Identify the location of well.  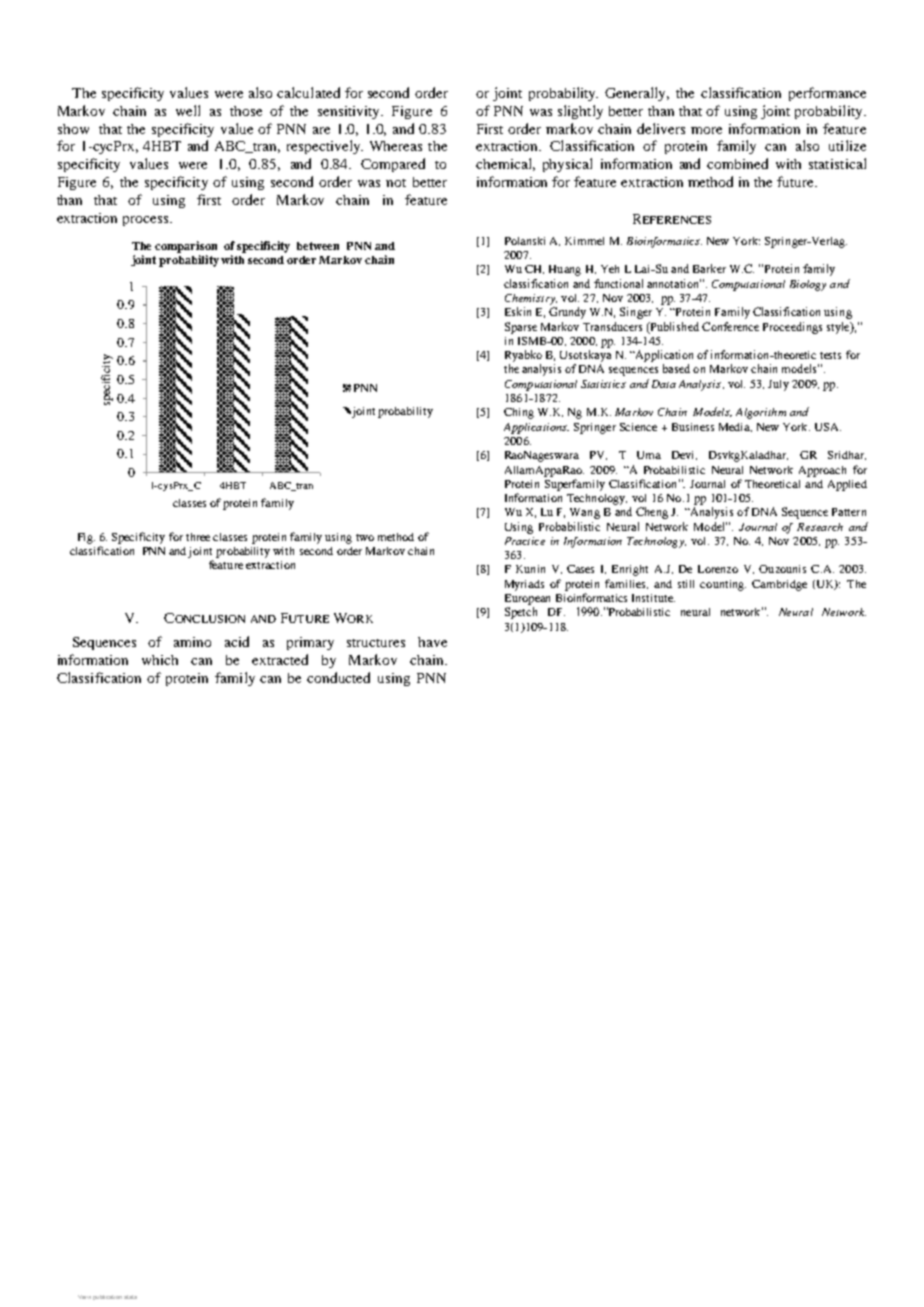
(188, 110).
